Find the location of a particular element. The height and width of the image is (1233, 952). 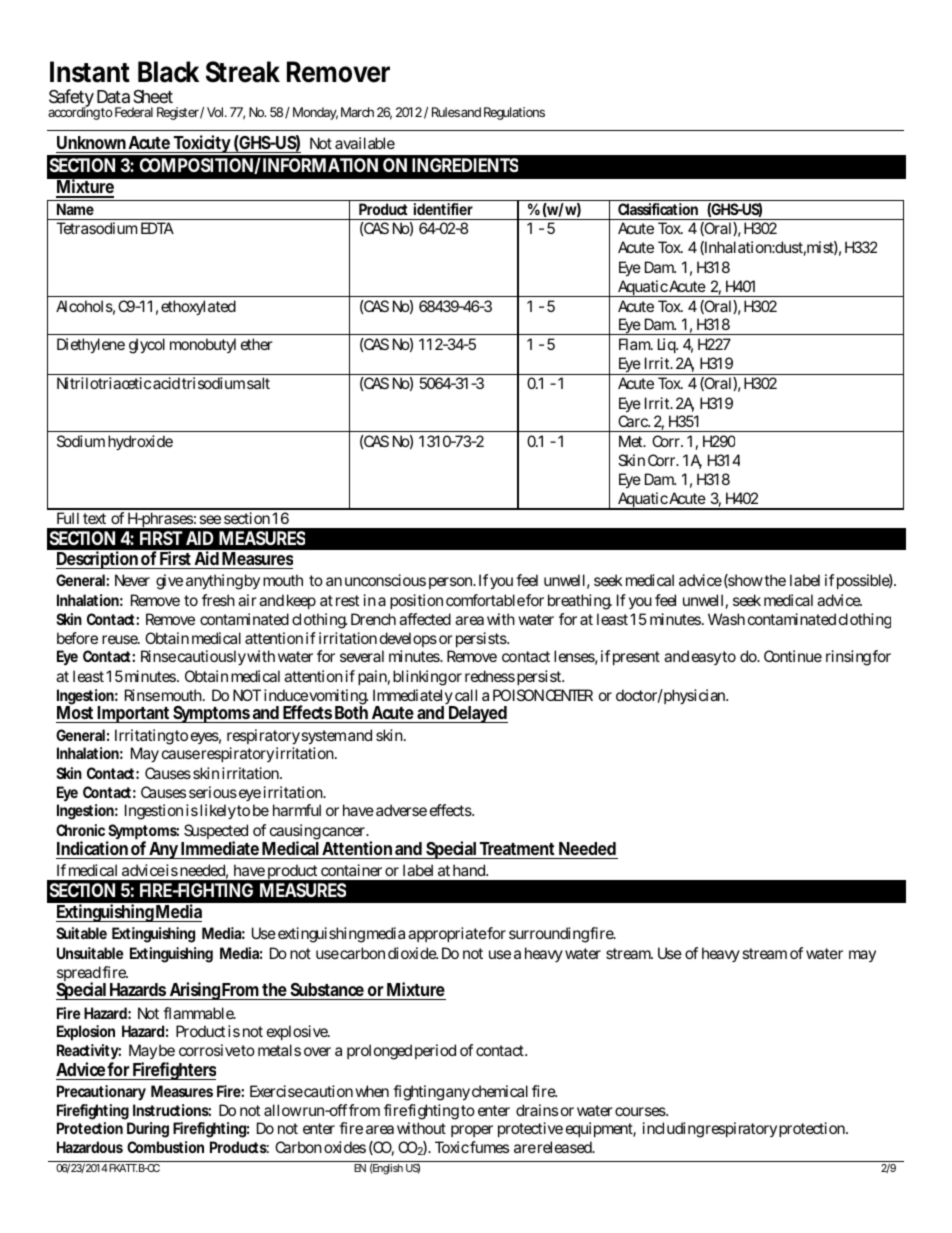

proper is located at coordinates (472, 1131).
